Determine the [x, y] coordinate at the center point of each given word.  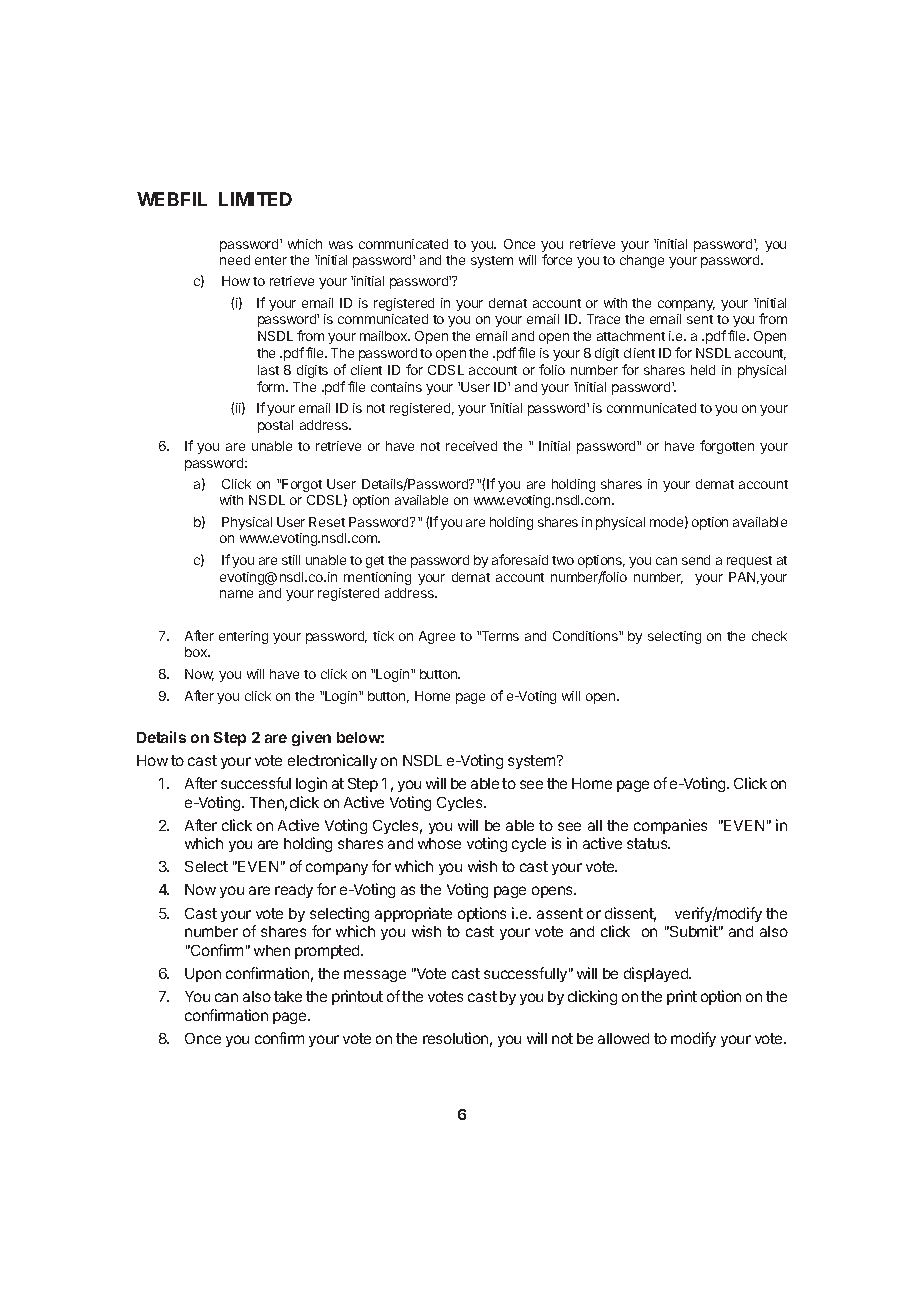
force [557, 259]
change [642, 261]
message [375, 976]
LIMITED [255, 199]
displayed [657, 974]
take [288, 996]
